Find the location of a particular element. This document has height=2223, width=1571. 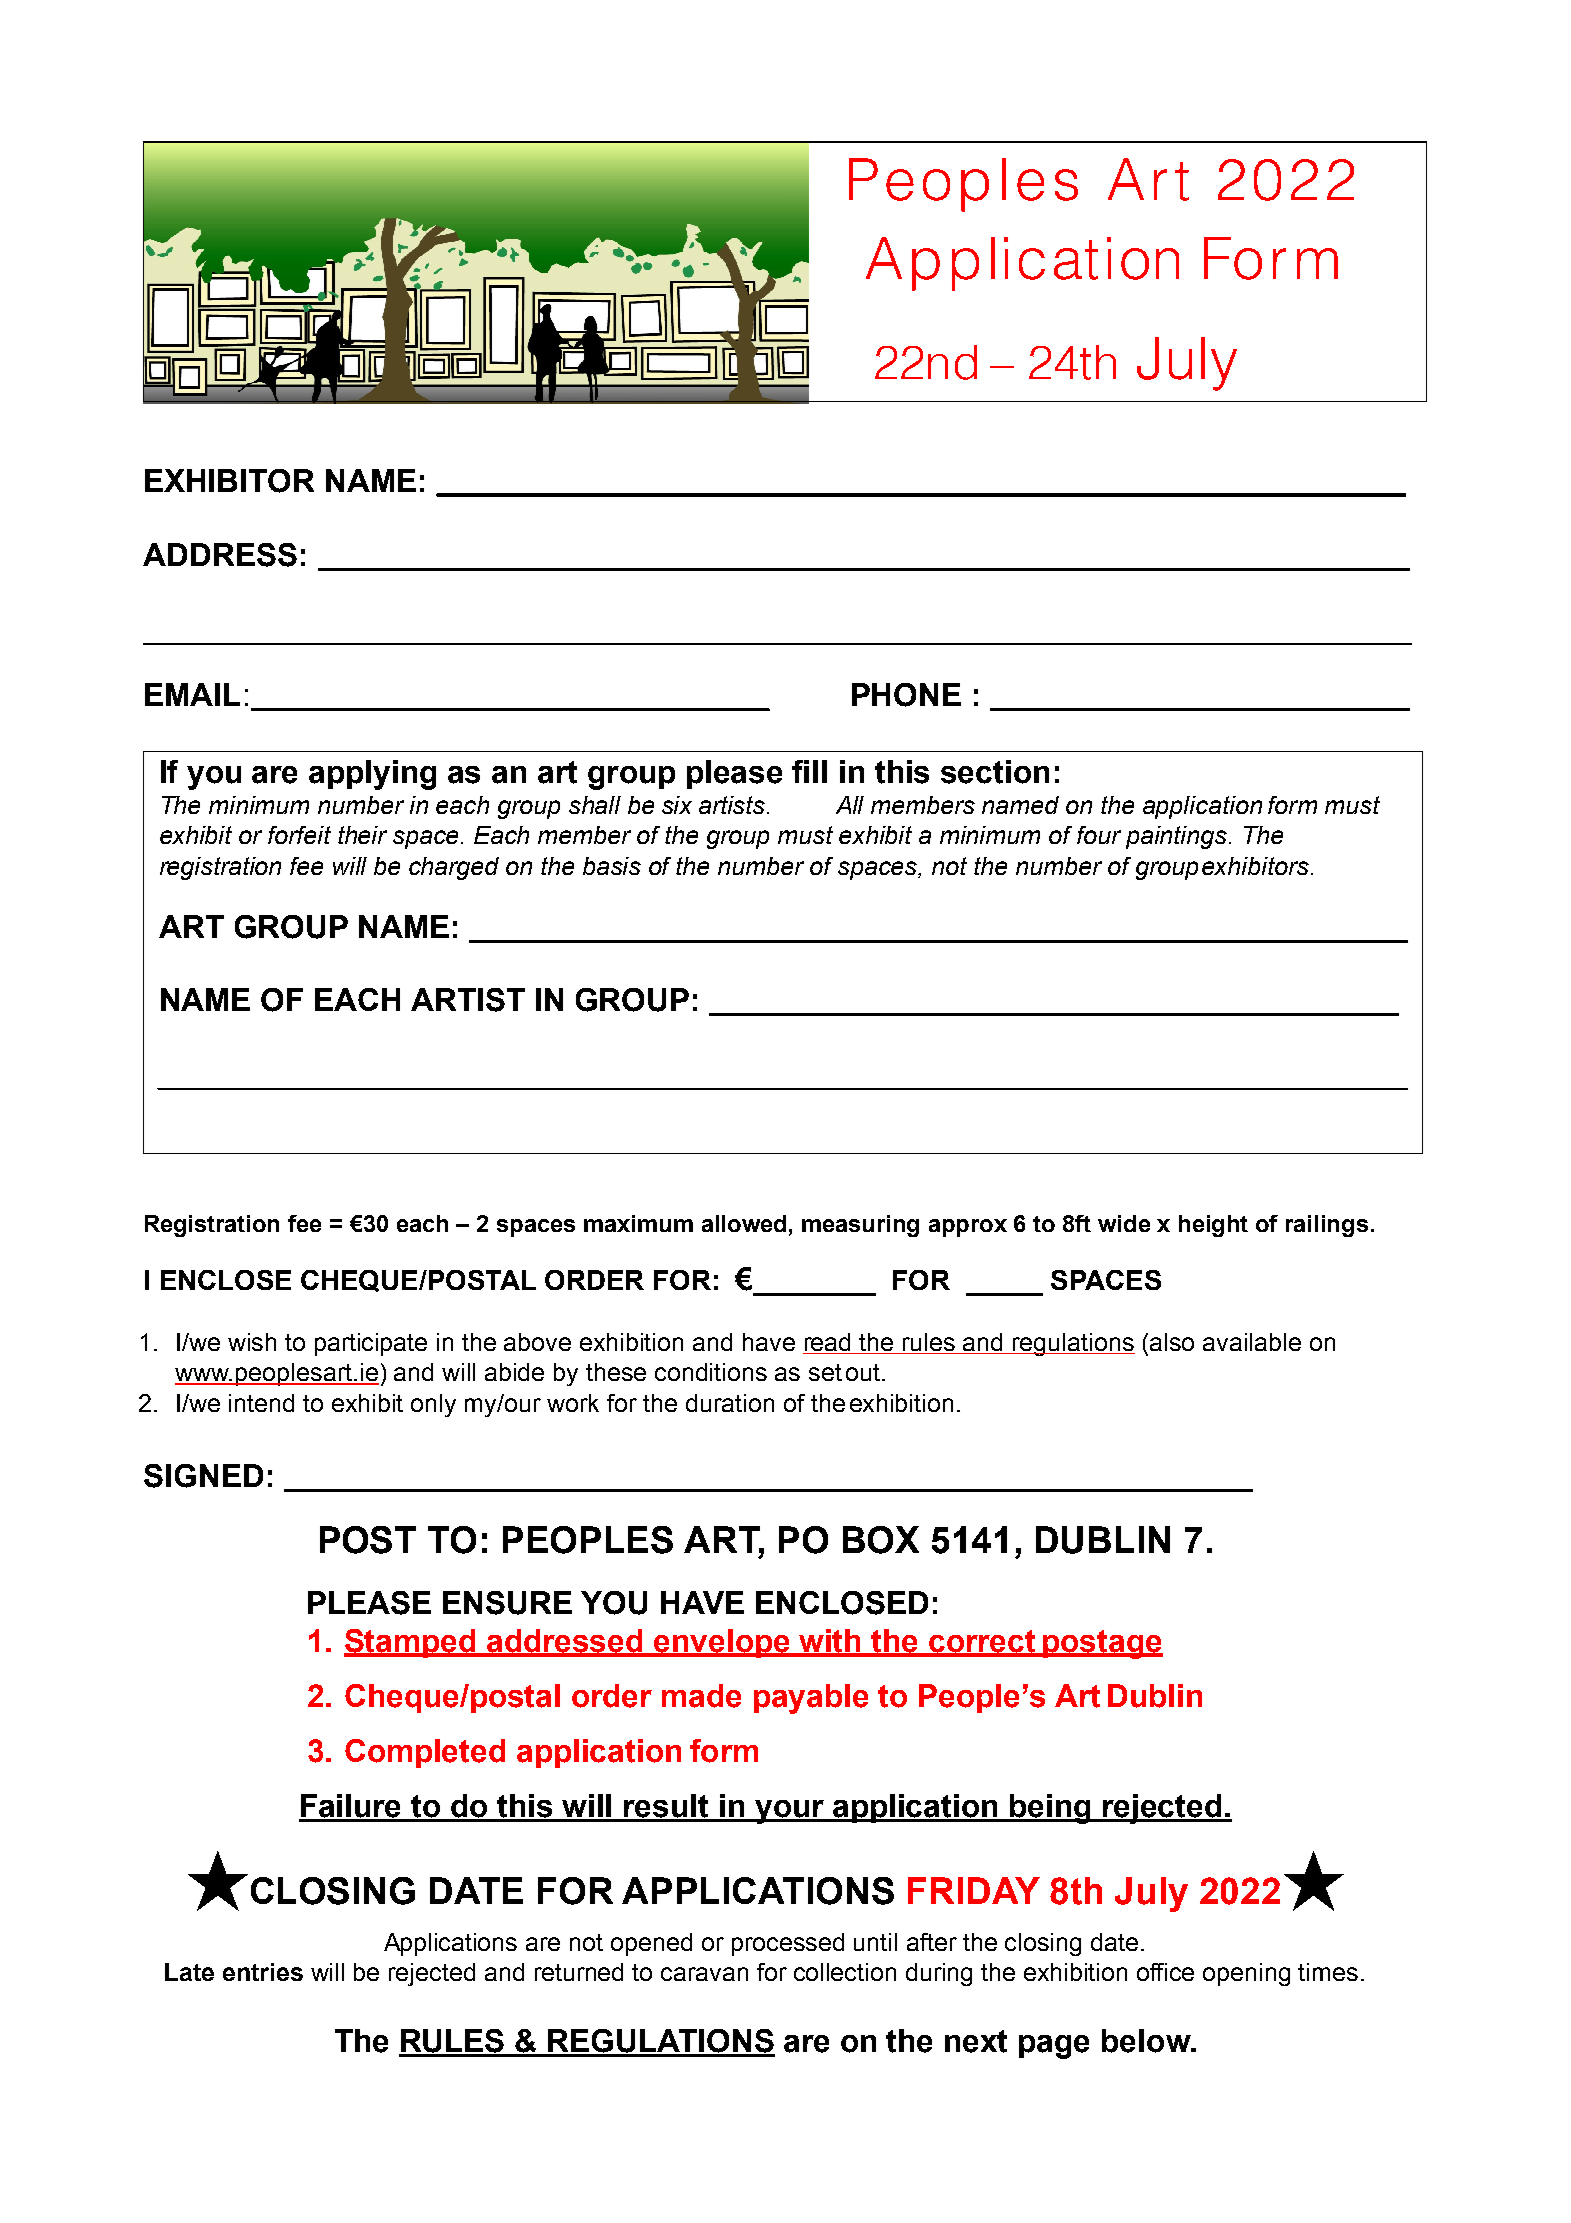

conditions is located at coordinates (711, 1372).
